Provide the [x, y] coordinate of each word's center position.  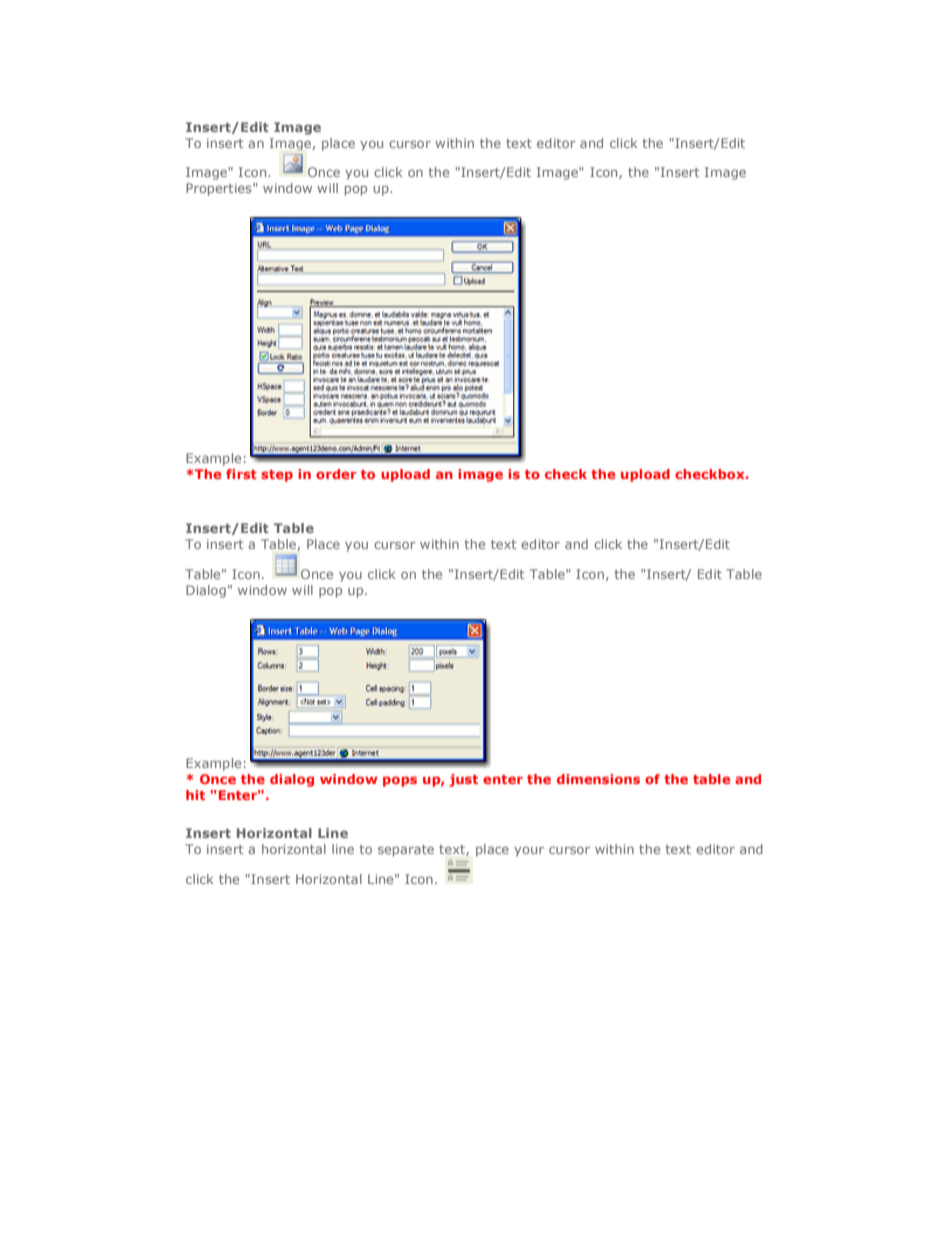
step [277, 476]
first [241, 474]
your [529, 851]
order [336, 474]
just [463, 780]
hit [195, 795]
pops [400, 781]
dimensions [598, 779]
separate [406, 851]
